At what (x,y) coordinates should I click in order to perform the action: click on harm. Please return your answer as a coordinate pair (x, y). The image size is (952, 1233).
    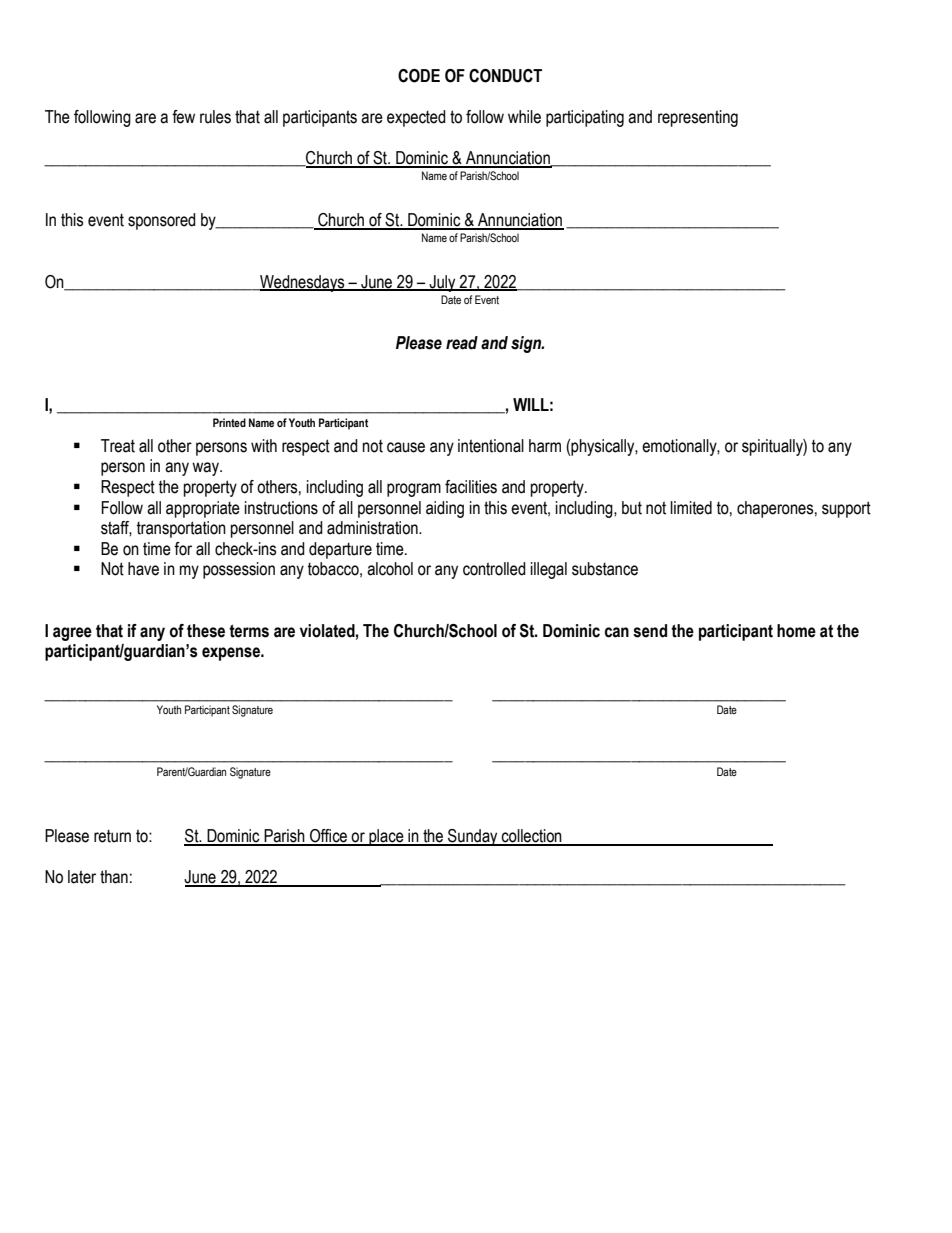
    Looking at the image, I should click on (545, 446).
